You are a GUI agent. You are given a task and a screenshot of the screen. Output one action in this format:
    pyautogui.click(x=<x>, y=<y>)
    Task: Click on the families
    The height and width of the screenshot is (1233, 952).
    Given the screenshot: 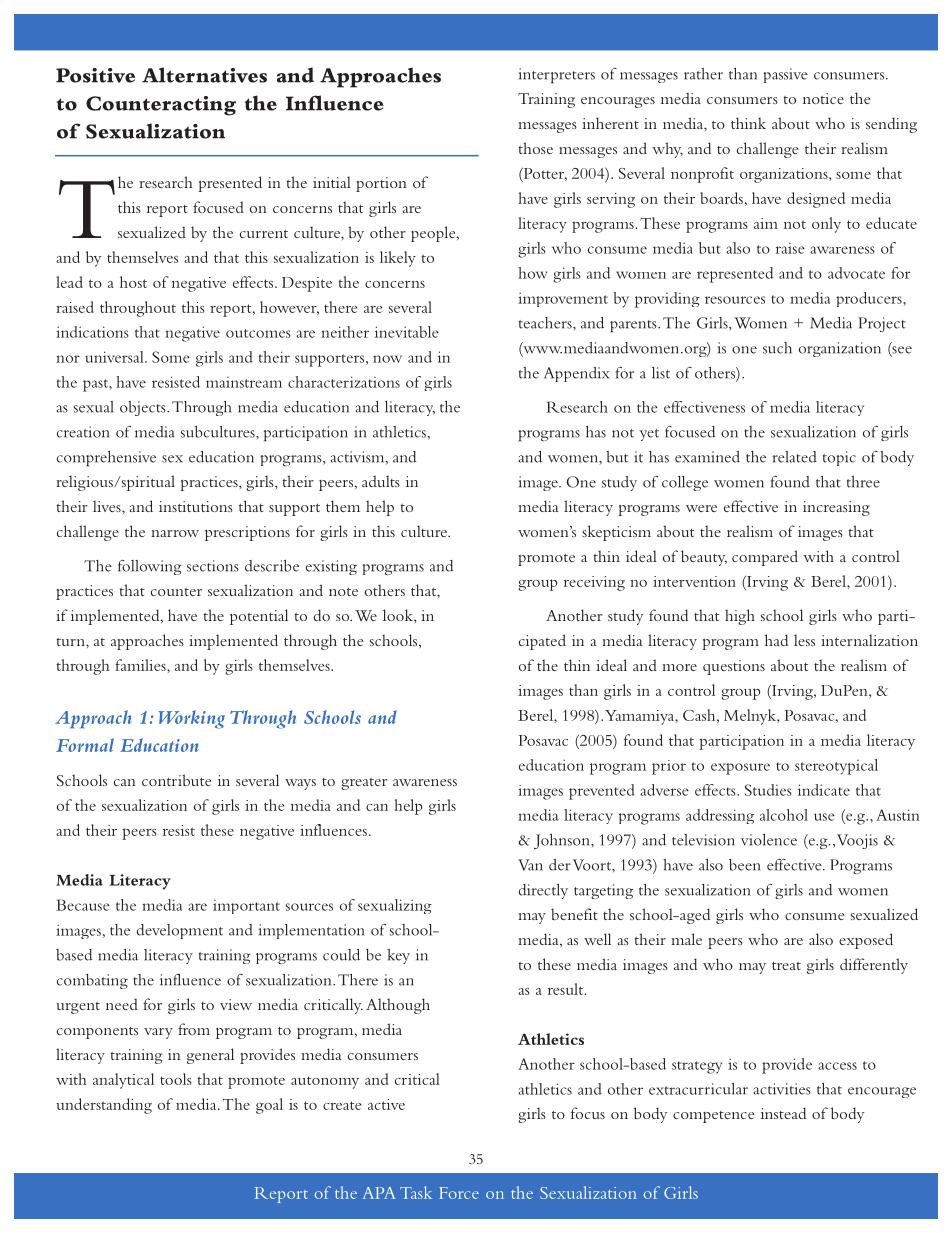 What is the action you would take?
    pyautogui.click(x=141, y=665)
